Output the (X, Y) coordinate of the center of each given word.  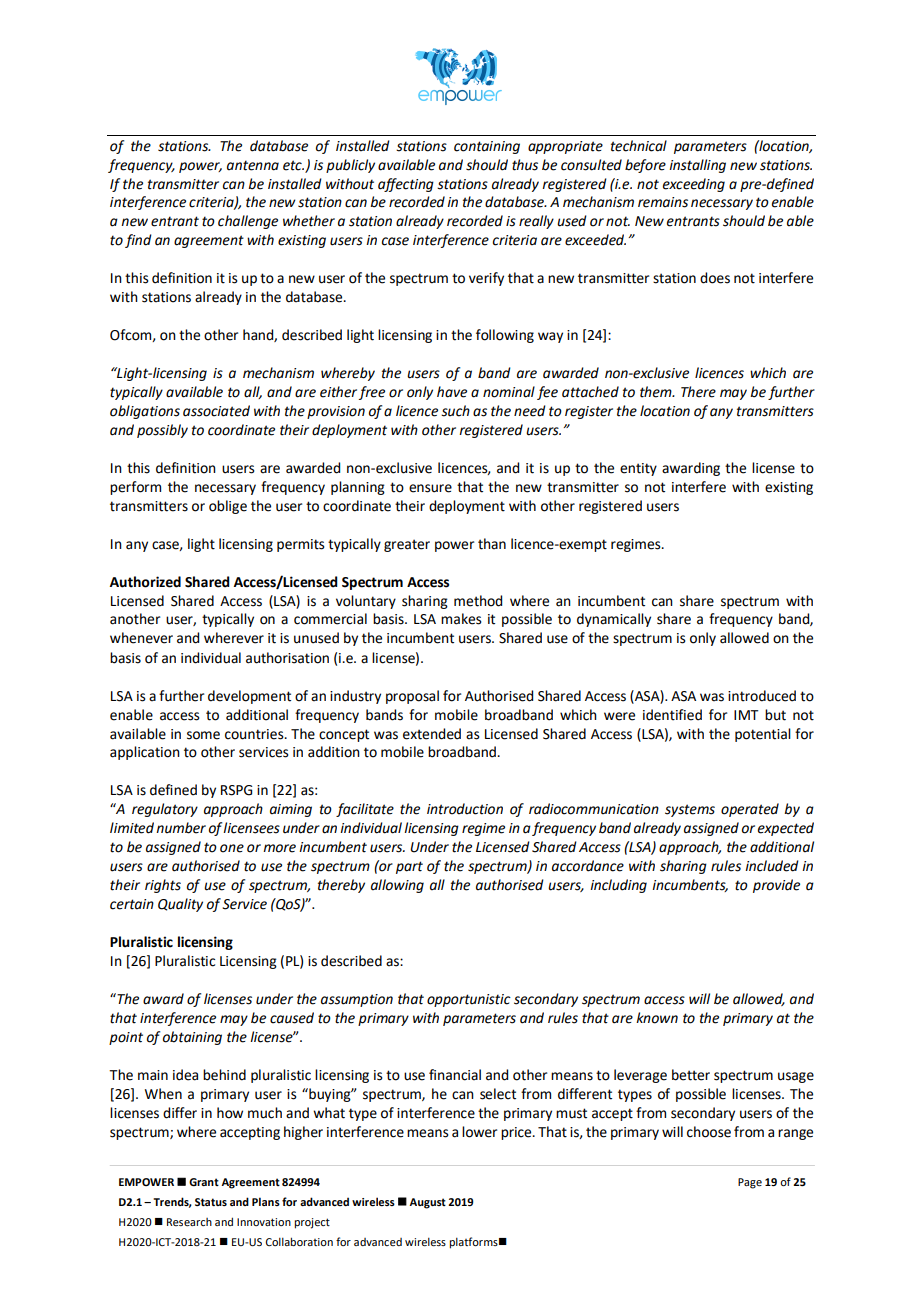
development (249, 697)
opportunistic (469, 1000)
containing (487, 147)
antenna (253, 165)
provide (776, 886)
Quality (180, 905)
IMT (746, 715)
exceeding (694, 185)
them (657, 392)
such (455, 411)
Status (211, 1202)
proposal (412, 697)
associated (216, 411)
